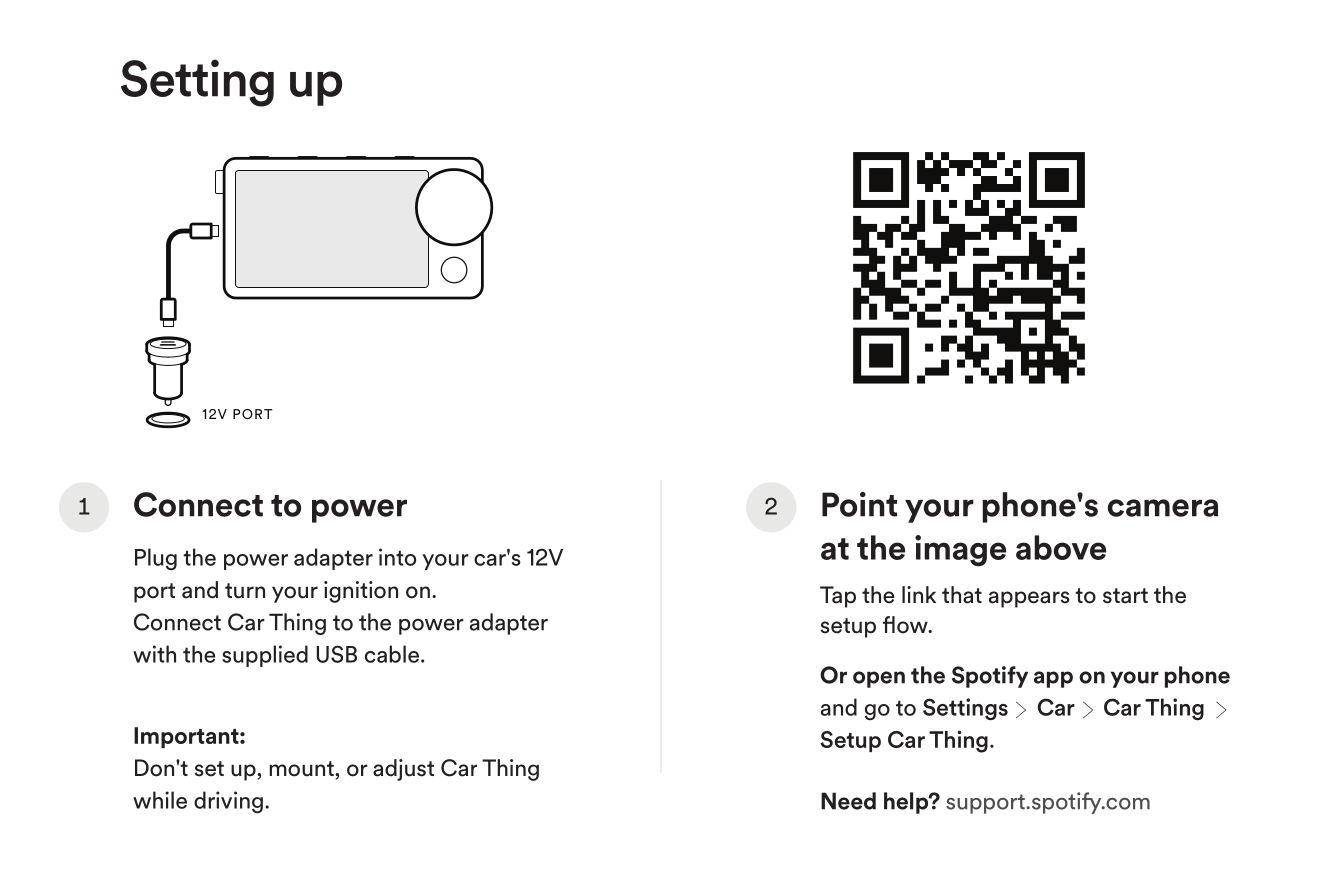 This page has width=1322, height=896. What do you see at coordinates (1163, 508) in the page?
I see `camera` at bounding box center [1163, 508].
